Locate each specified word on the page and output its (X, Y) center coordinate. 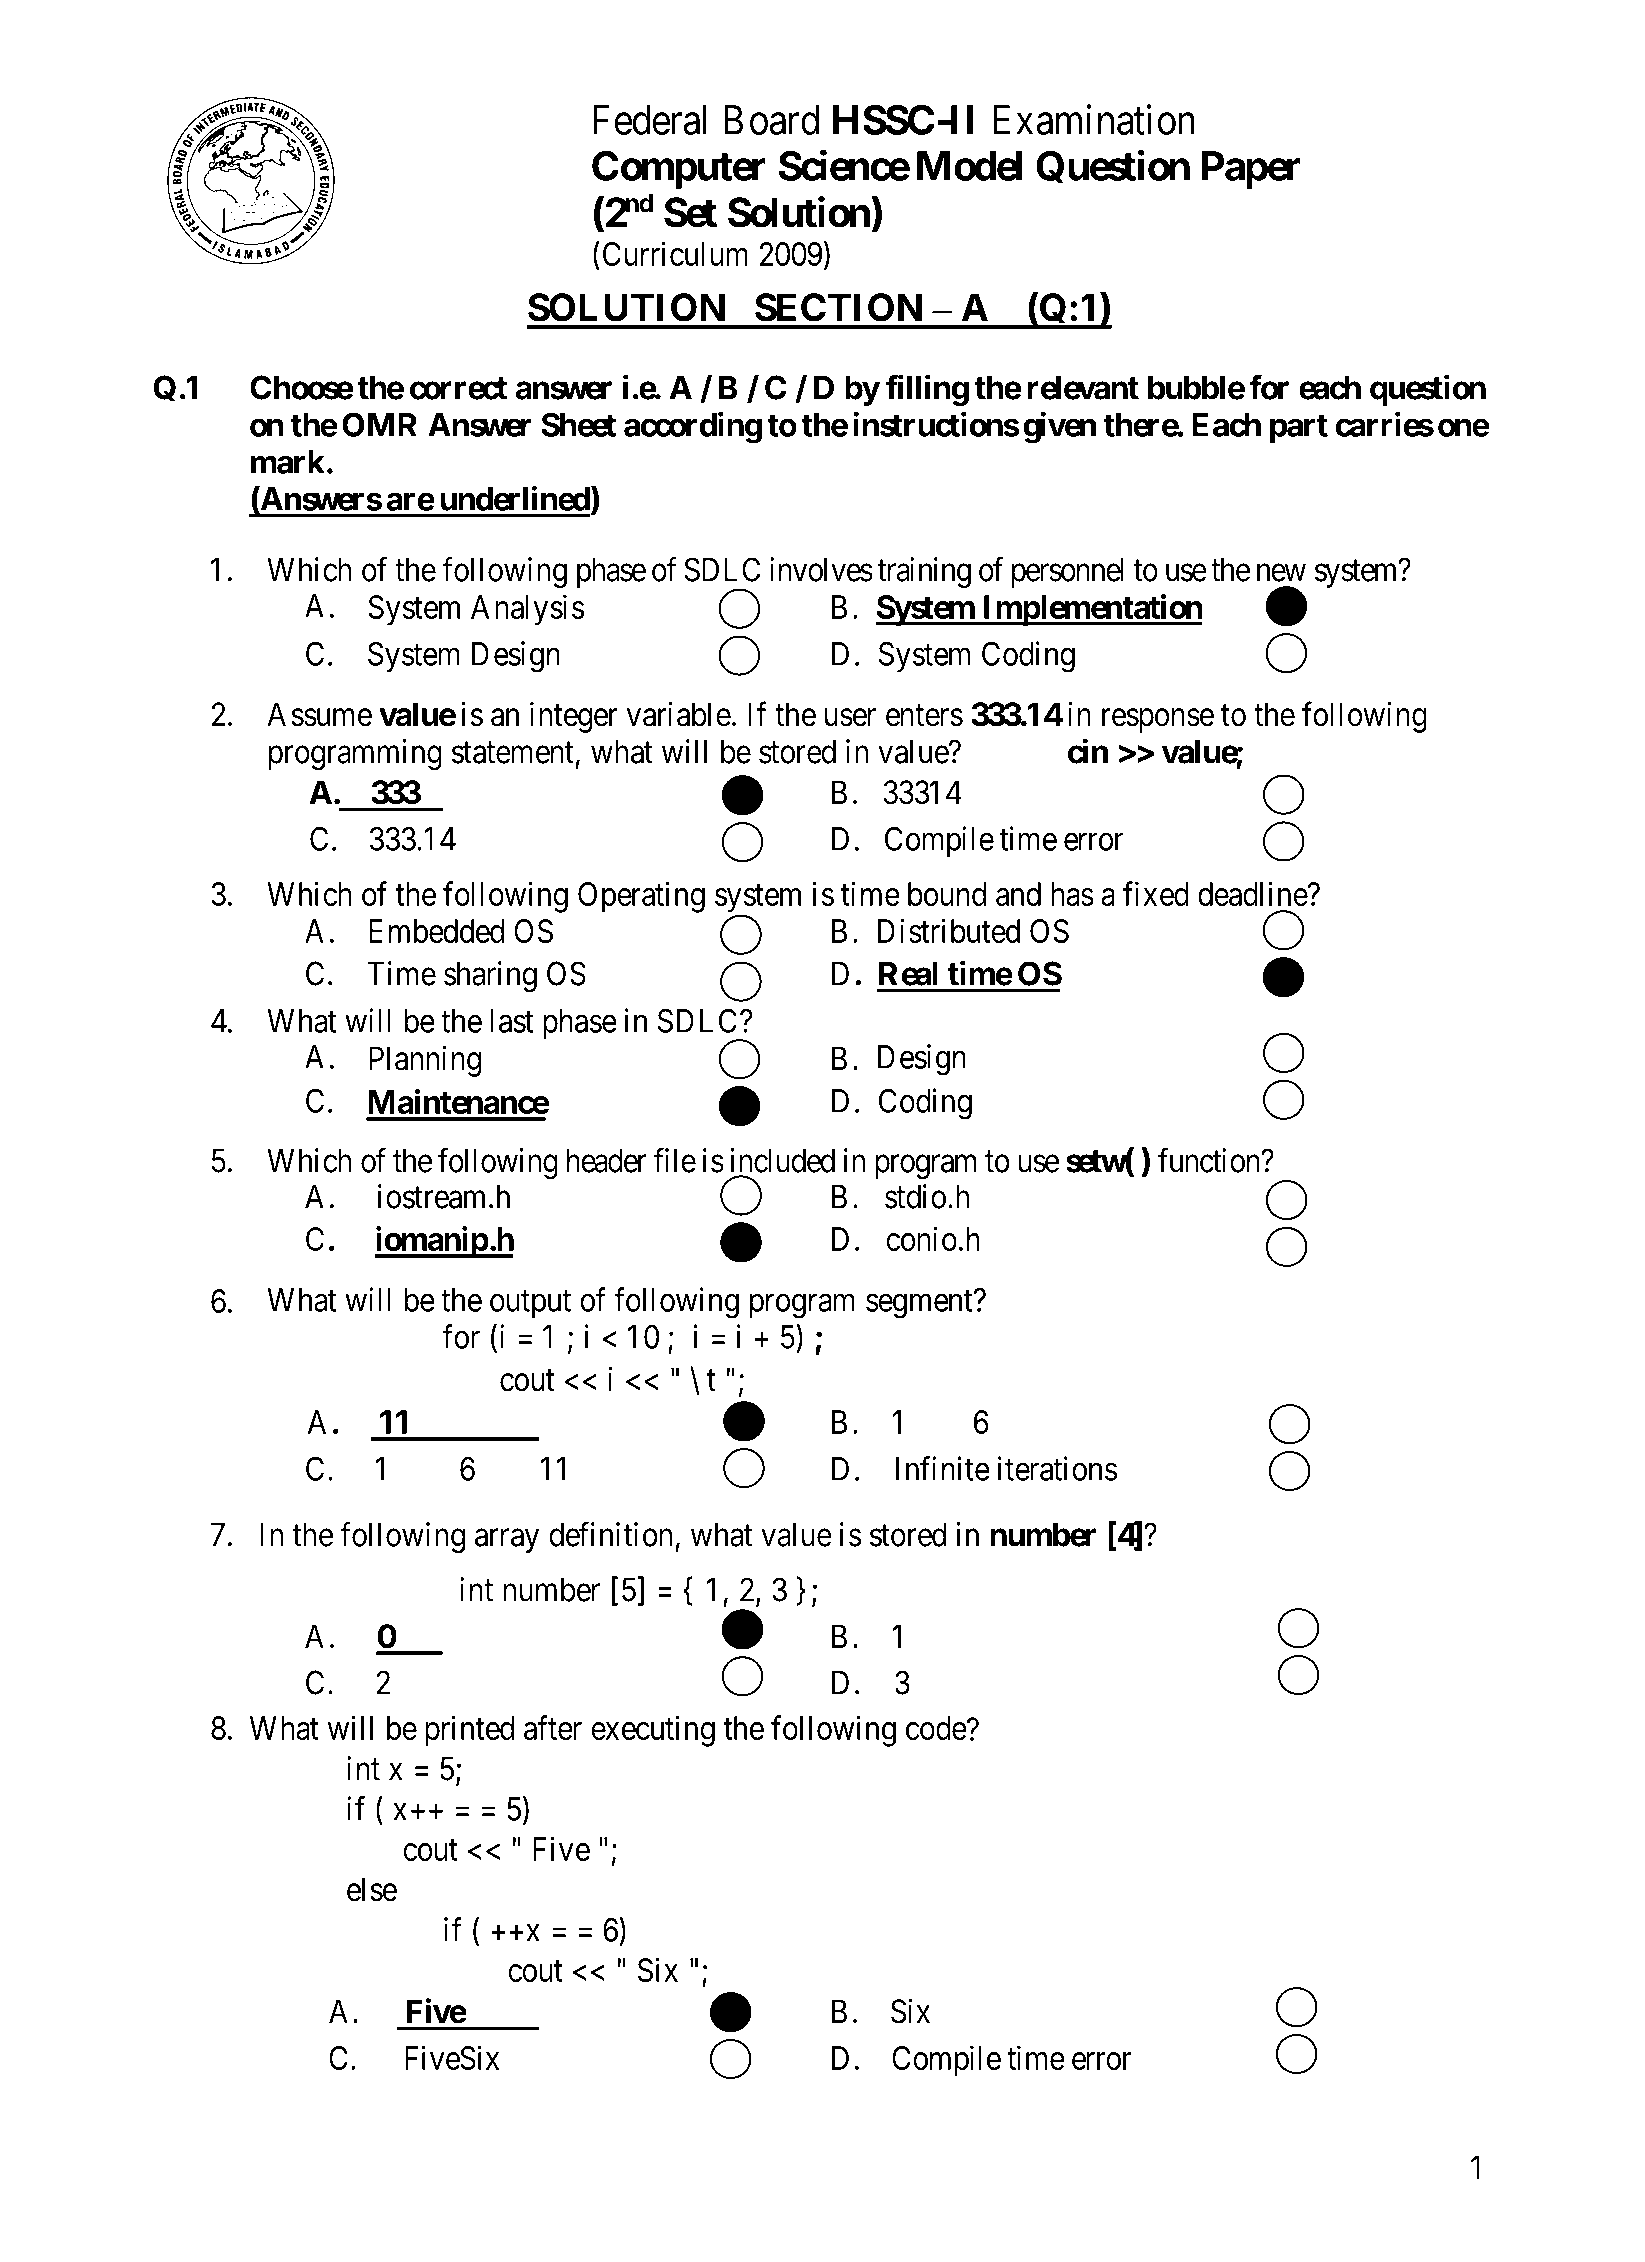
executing (653, 1731)
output (530, 1304)
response (1158, 721)
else (372, 1889)
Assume (319, 714)
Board (771, 120)
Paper (1251, 170)
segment (920, 1304)
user (850, 718)
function (1210, 1160)
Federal (649, 120)
